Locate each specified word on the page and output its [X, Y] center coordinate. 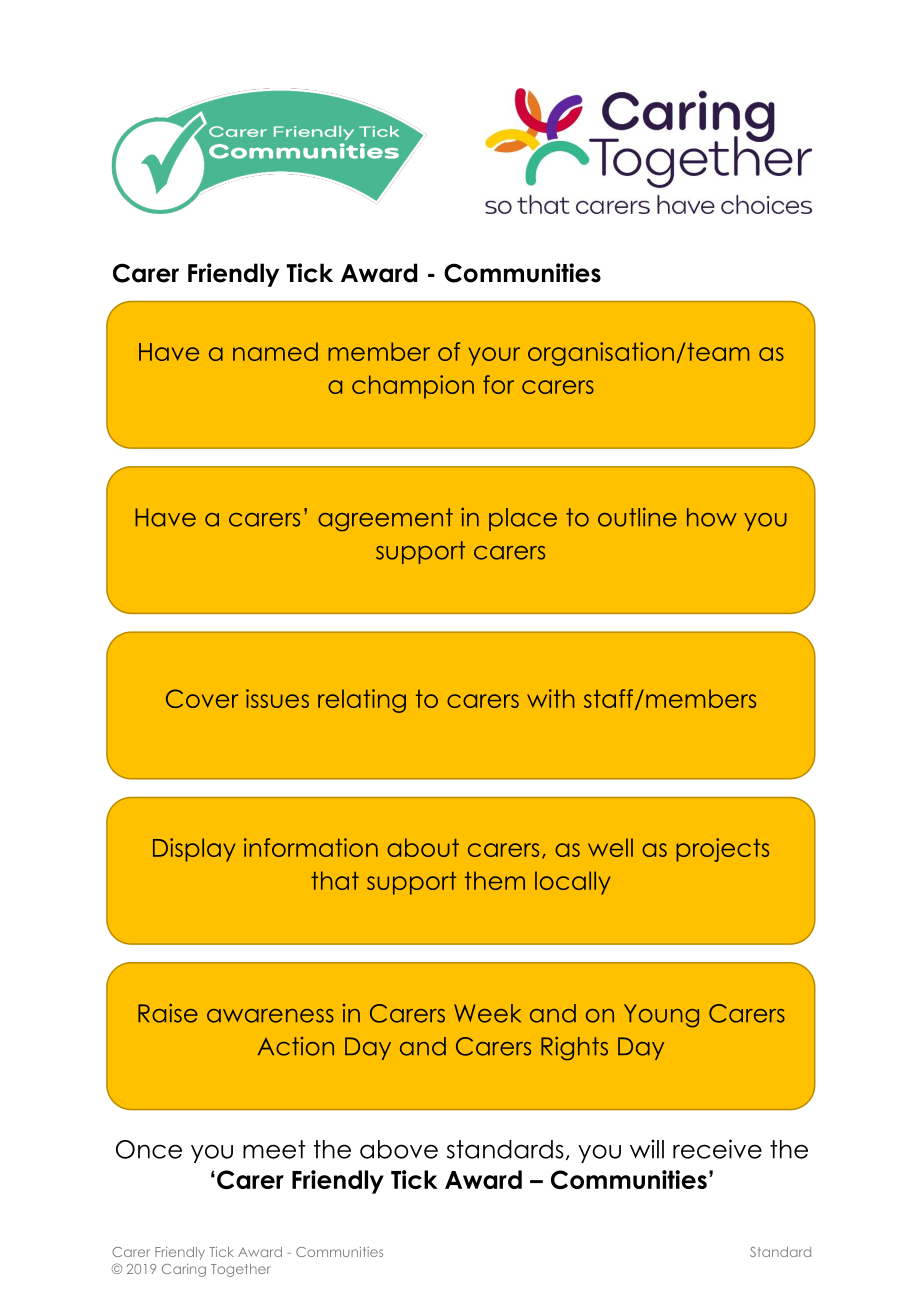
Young [661, 1016]
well [610, 847]
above [399, 1149]
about [423, 847]
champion [413, 387]
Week [487, 1013]
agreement [385, 520]
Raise [168, 1013]
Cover [202, 698]
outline [637, 517]
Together [241, 1270]
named [275, 351]
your [494, 356]
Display [194, 850]
